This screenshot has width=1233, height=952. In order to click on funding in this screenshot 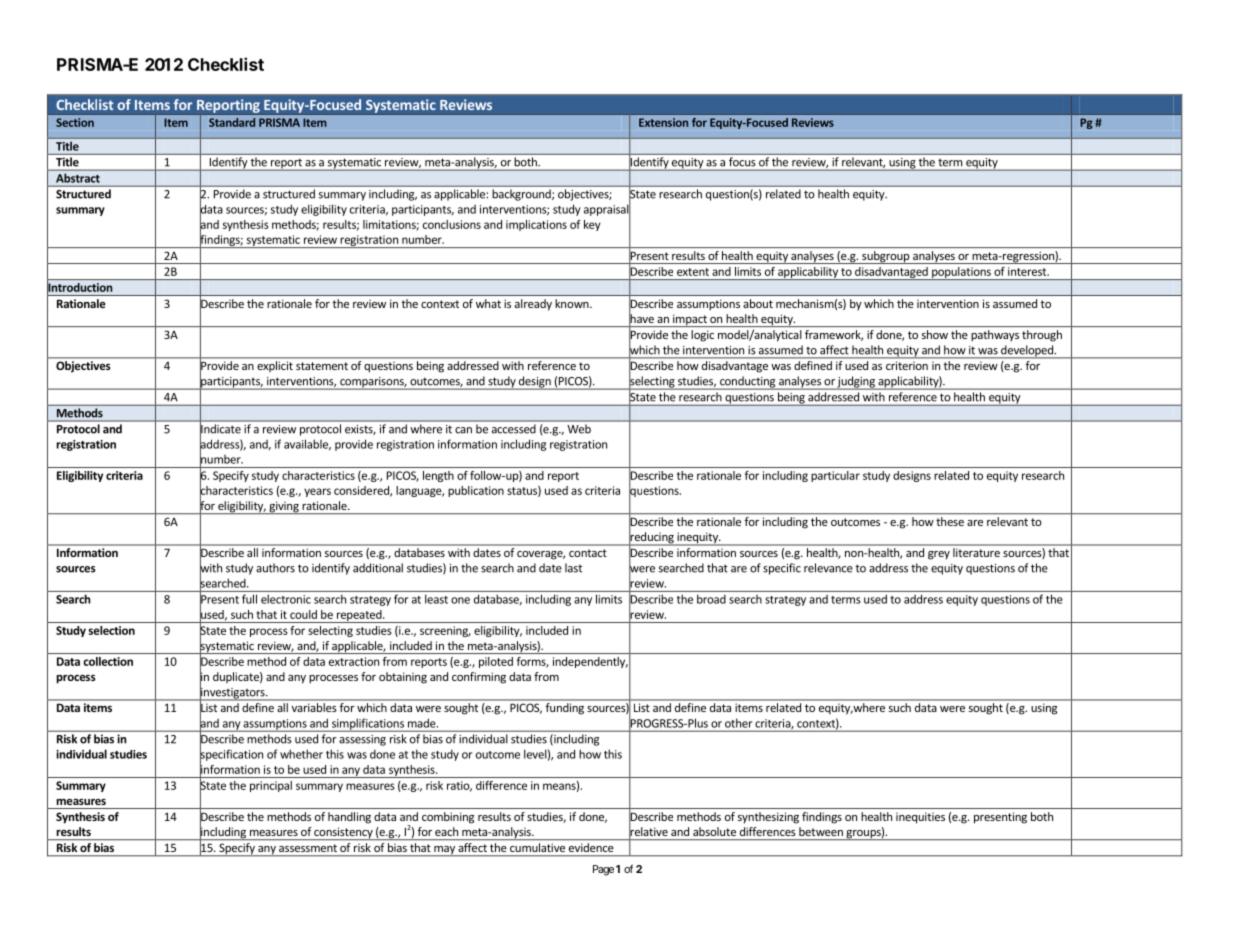, I will do `click(565, 708)`.
